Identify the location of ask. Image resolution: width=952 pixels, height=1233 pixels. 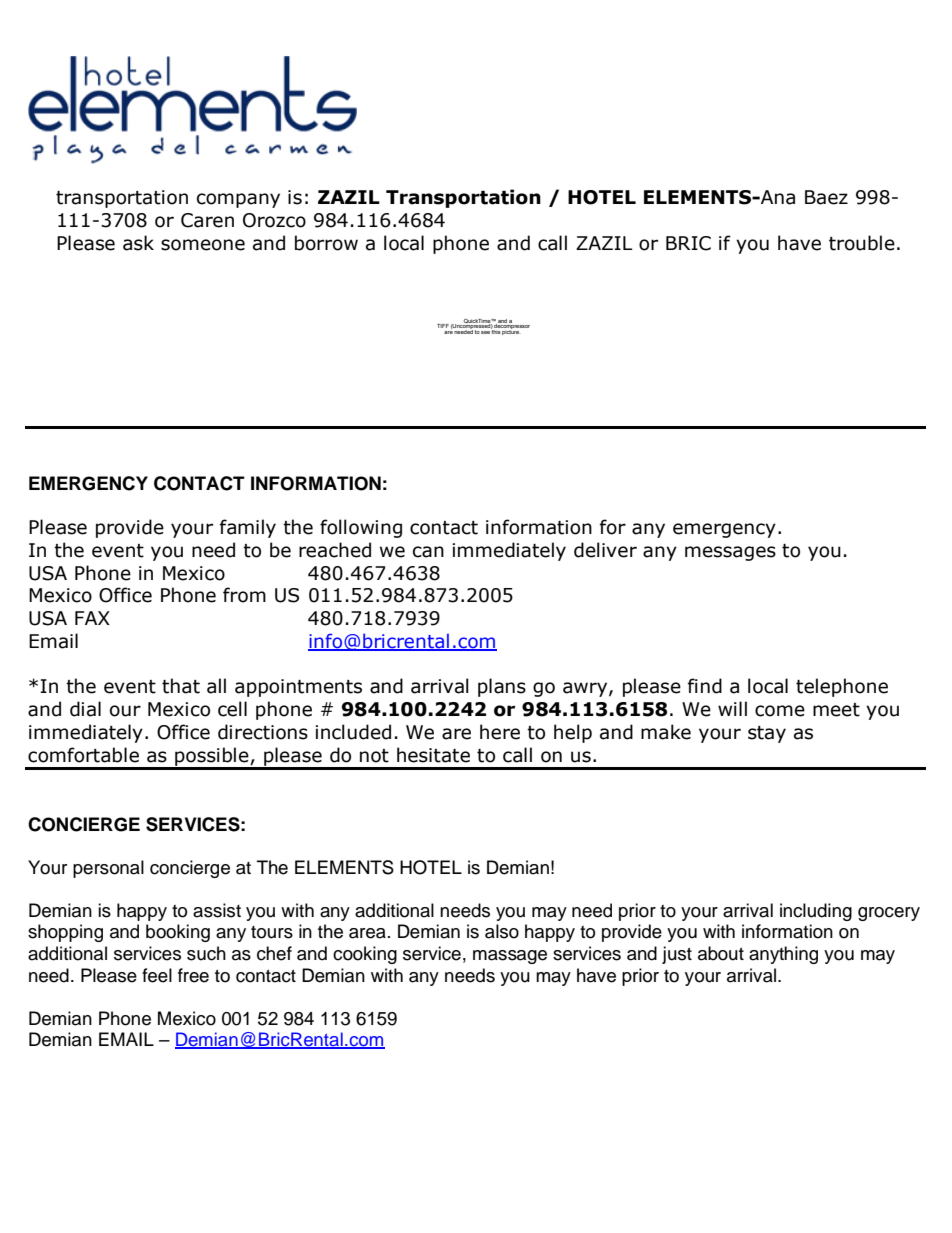
(138, 243).
